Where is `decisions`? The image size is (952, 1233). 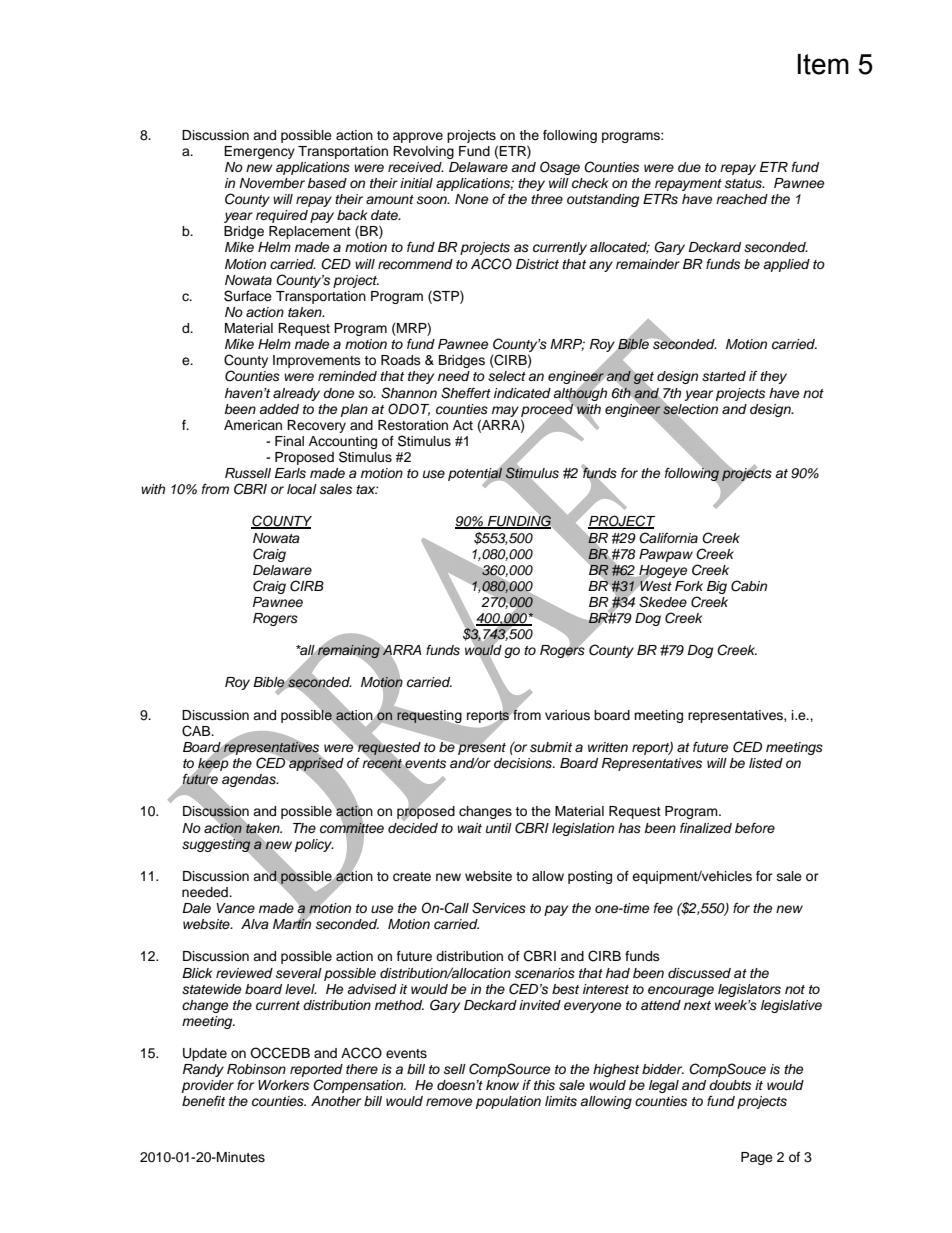 decisions is located at coordinates (524, 763).
